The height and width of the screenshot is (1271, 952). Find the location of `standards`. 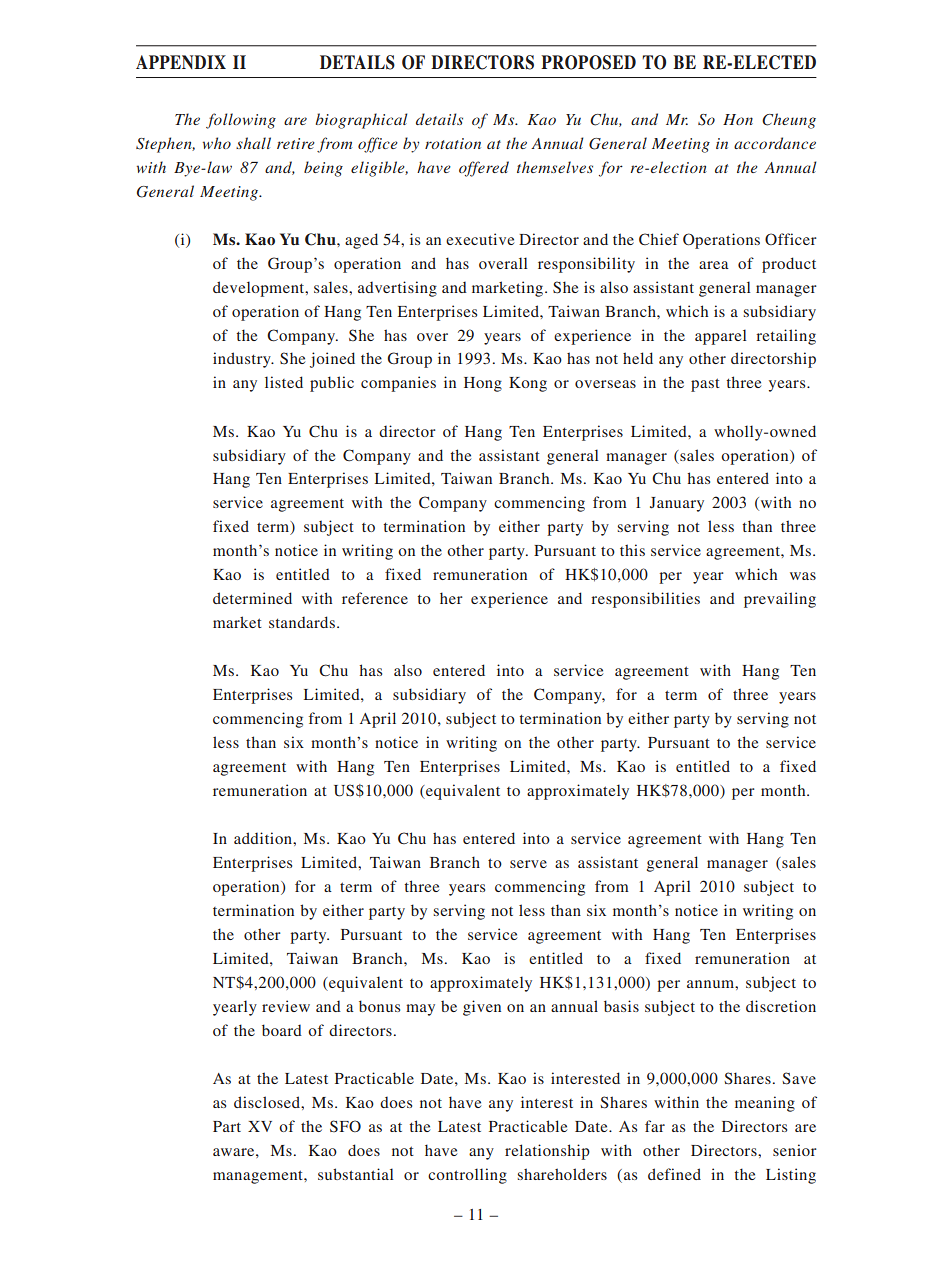

standards is located at coordinates (302, 622).
